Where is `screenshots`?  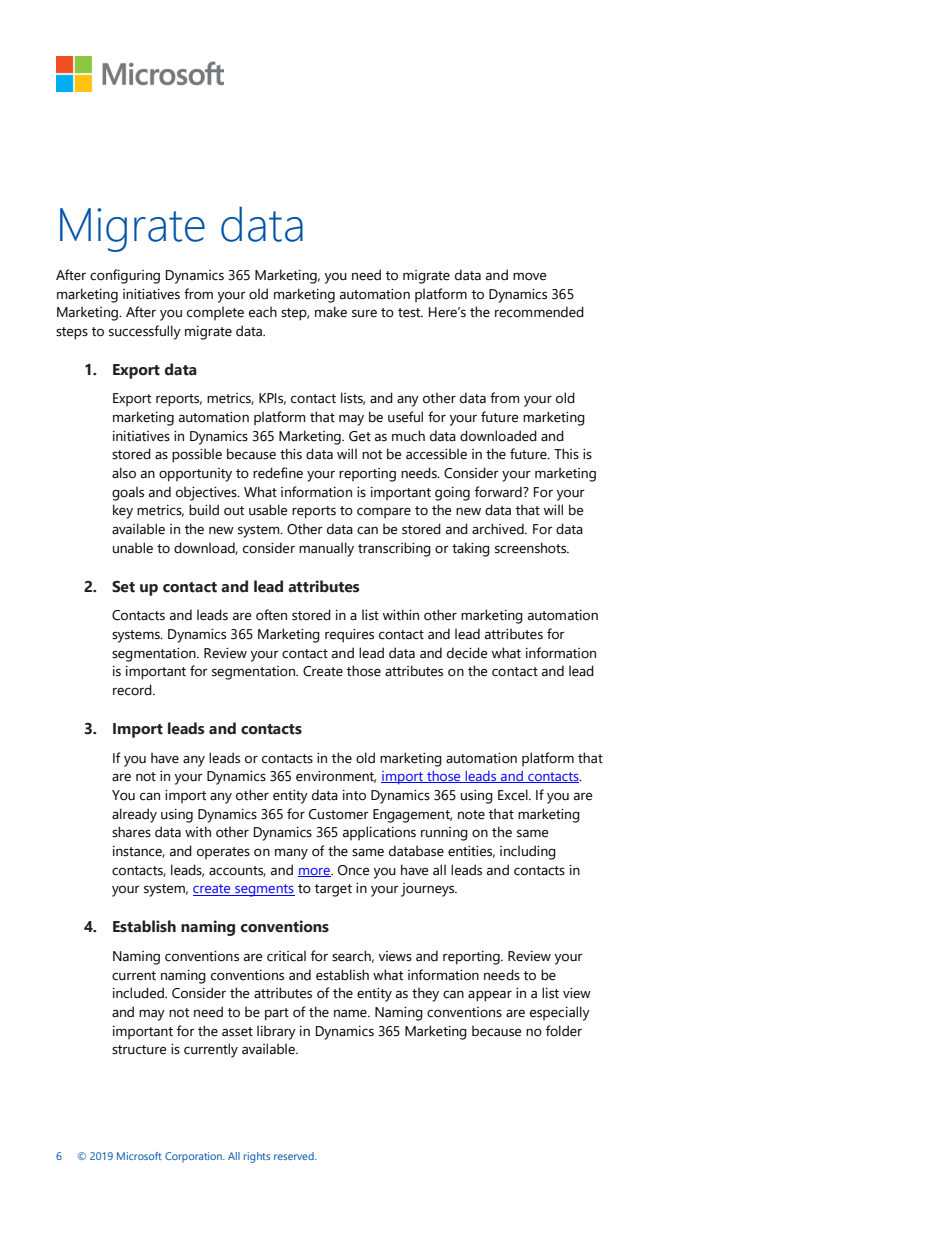
screenshots is located at coordinates (532, 548).
